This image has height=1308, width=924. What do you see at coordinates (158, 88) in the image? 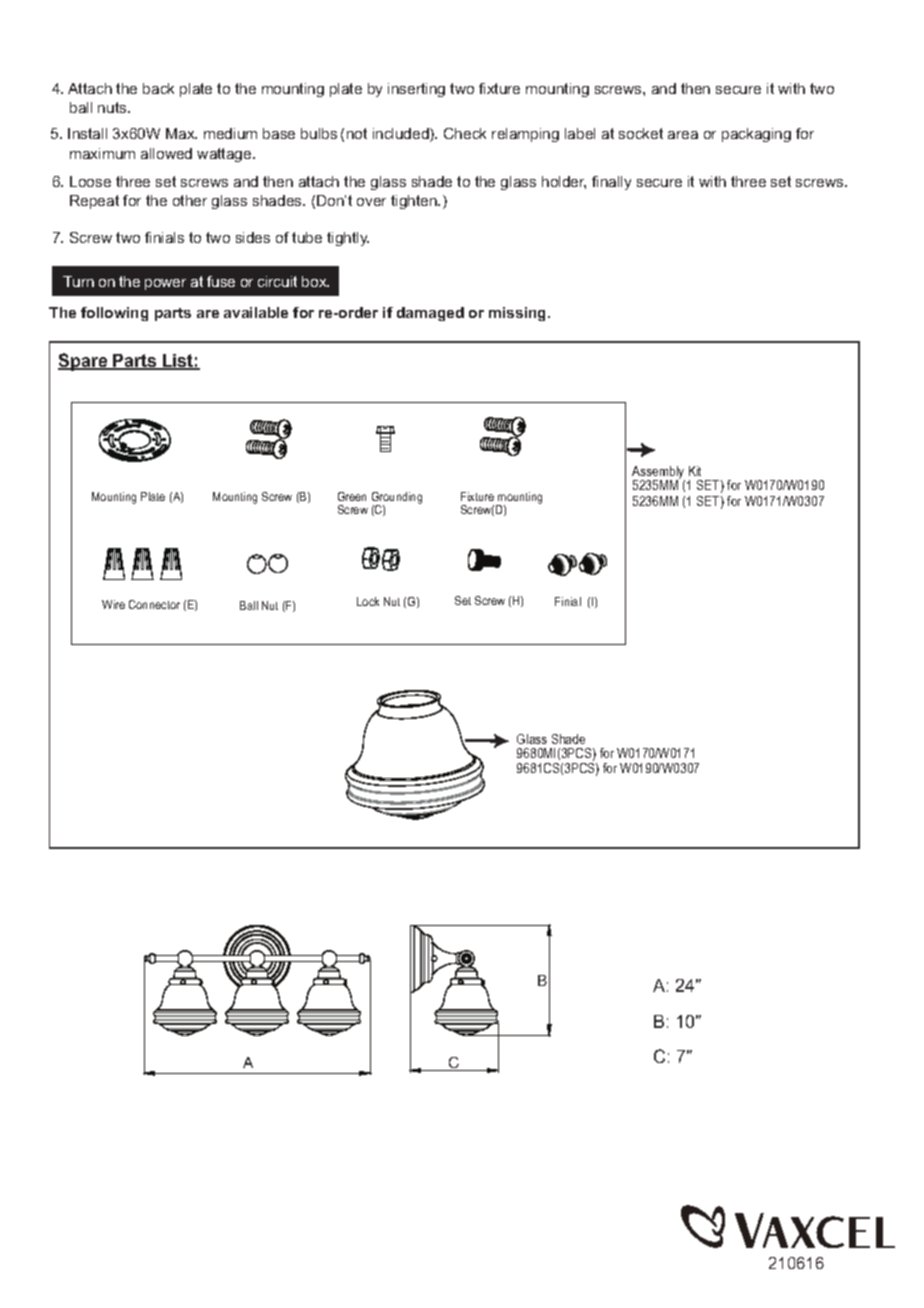
I see `back` at bounding box center [158, 88].
